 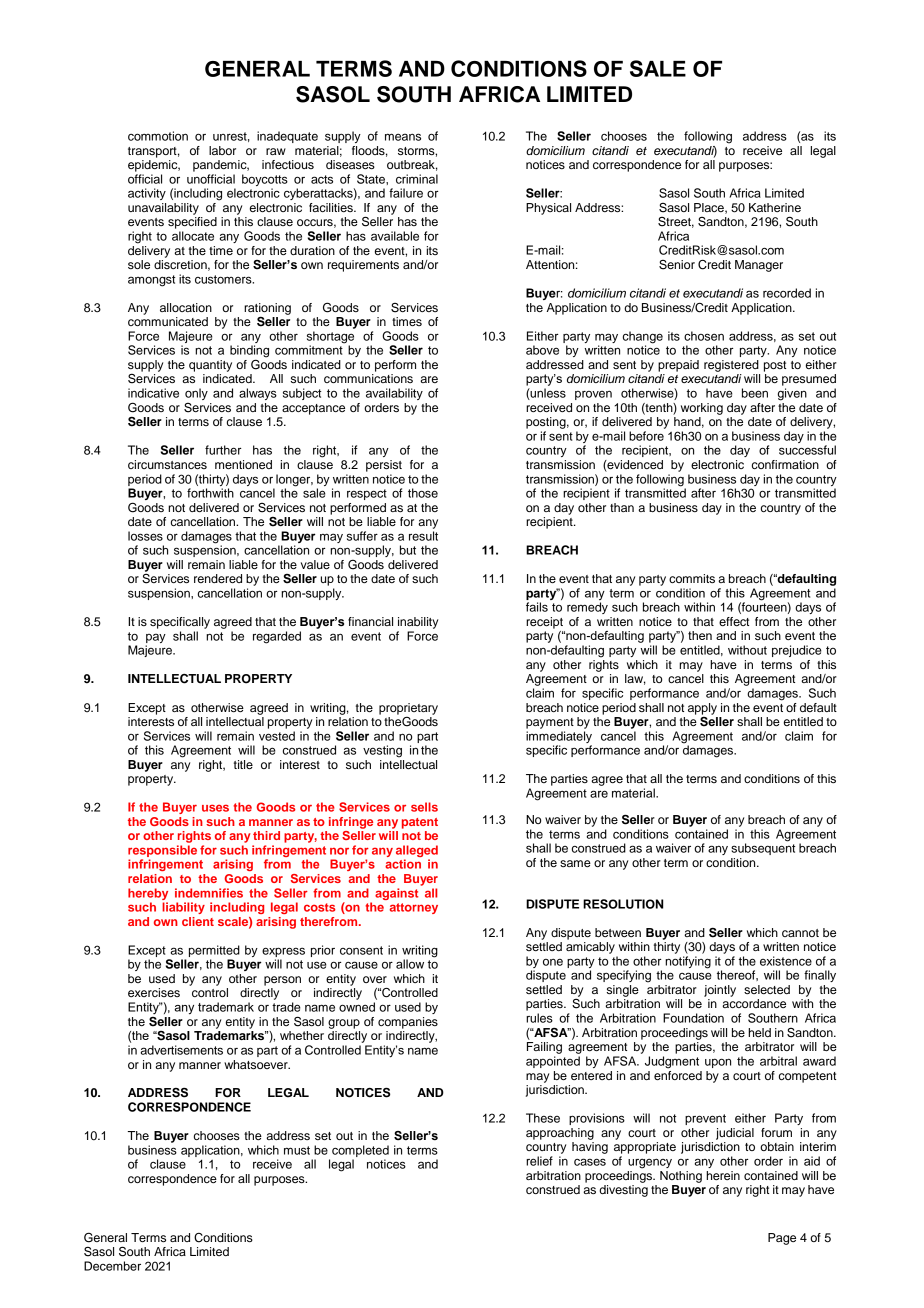 I want to click on December, so click(x=112, y=1266).
